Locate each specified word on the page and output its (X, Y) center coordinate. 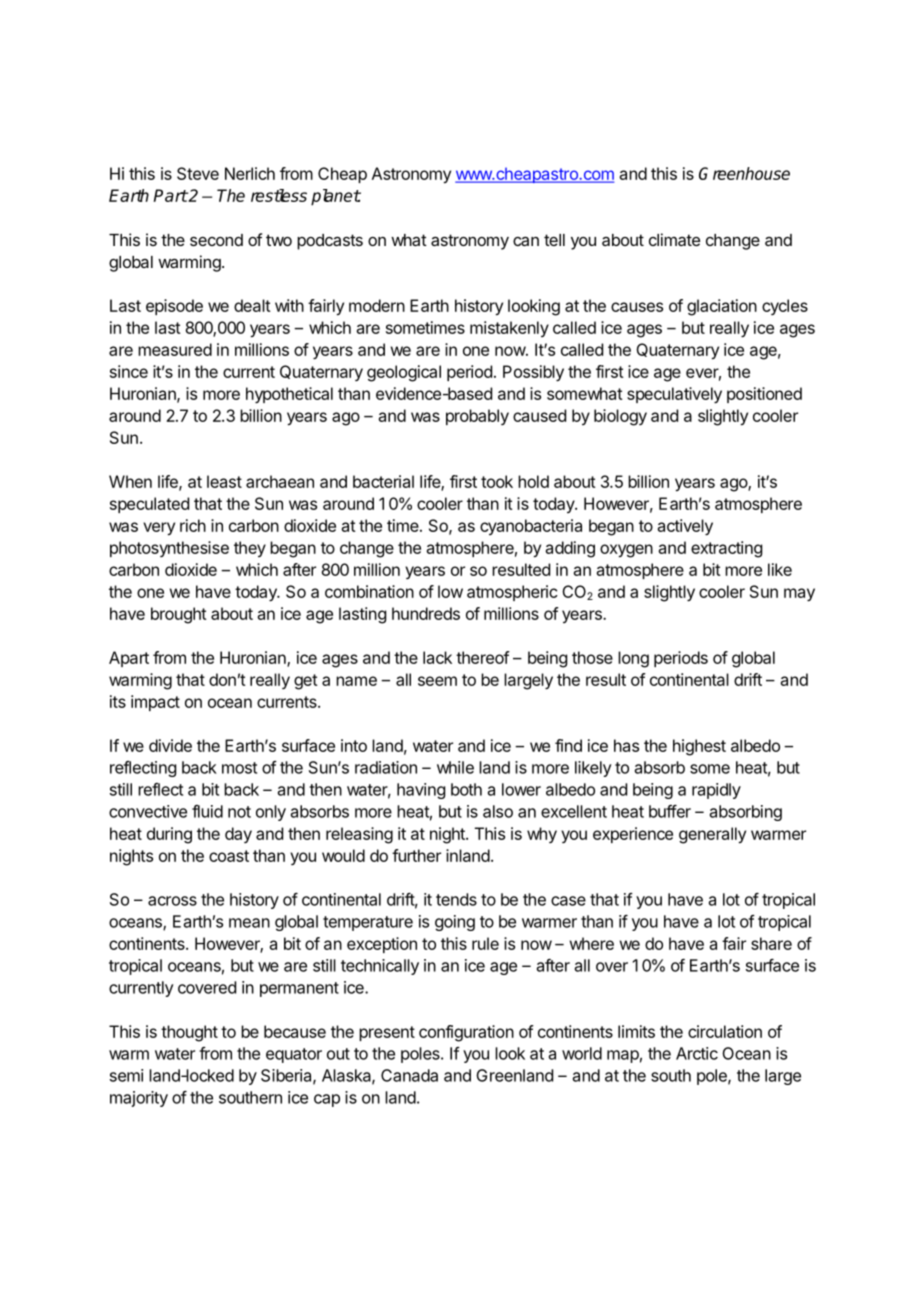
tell (554, 240)
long (633, 659)
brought (179, 615)
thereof (483, 657)
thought (189, 1033)
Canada (409, 1075)
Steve (198, 173)
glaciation (722, 307)
